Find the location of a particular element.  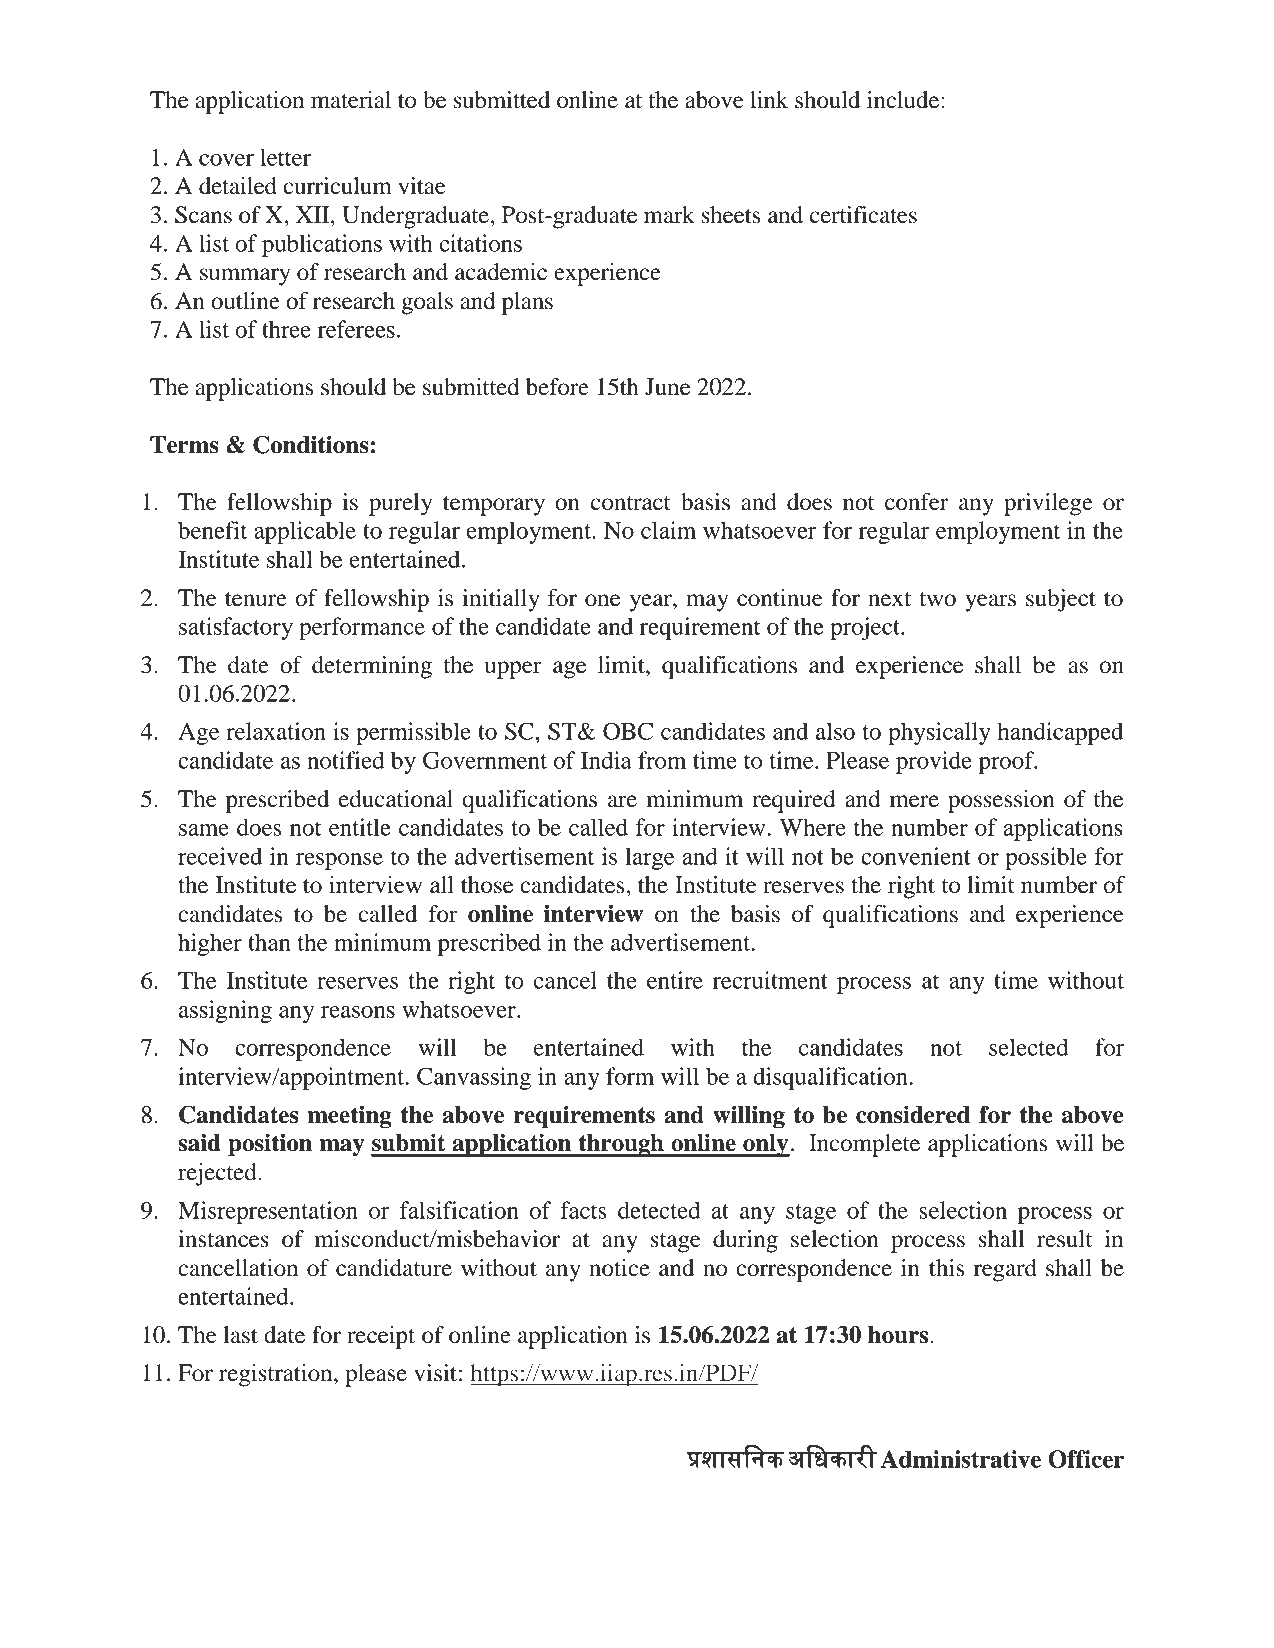

letter is located at coordinates (285, 157).
